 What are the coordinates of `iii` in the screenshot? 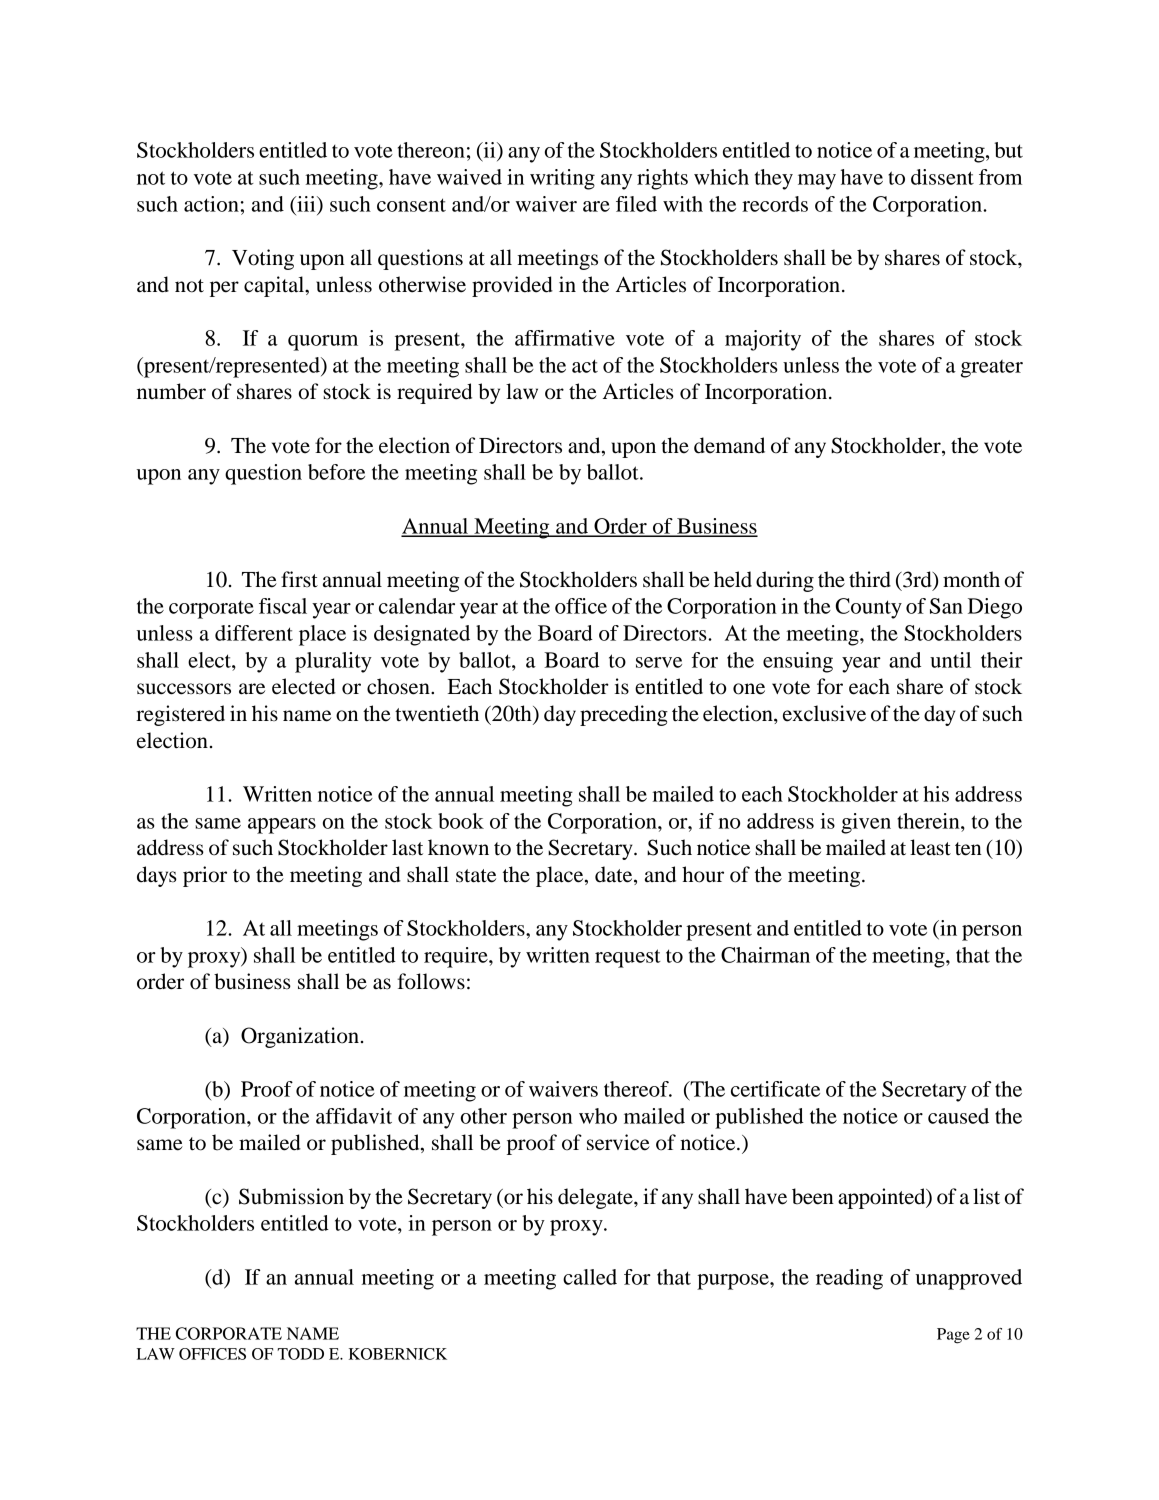 It's located at (306, 204).
